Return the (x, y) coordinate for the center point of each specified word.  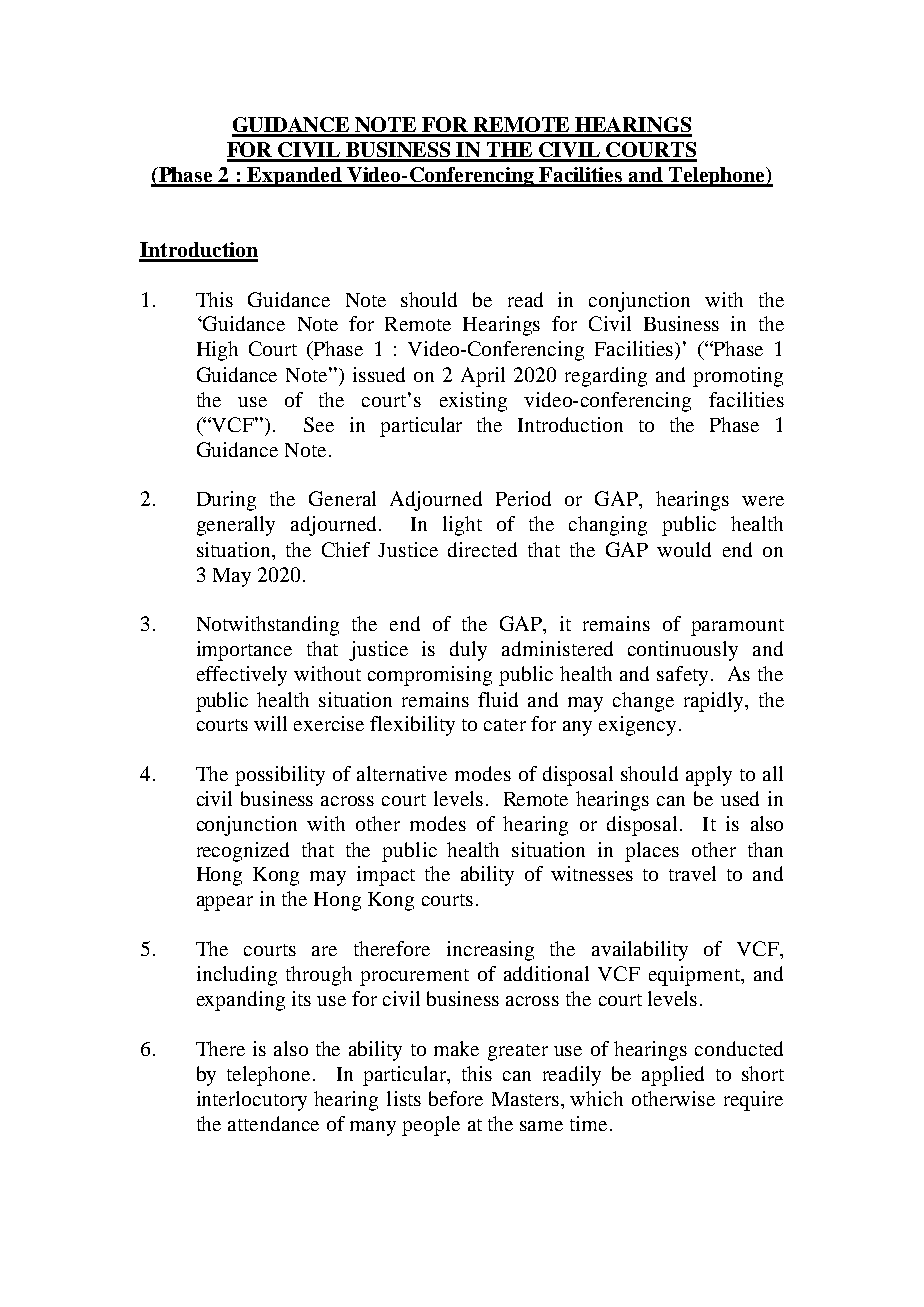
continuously (683, 651)
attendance (273, 1123)
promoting (738, 377)
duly (468, 651)
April (483, 377)
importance (244, 651)
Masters (525, 1099)
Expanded (294, 177)
